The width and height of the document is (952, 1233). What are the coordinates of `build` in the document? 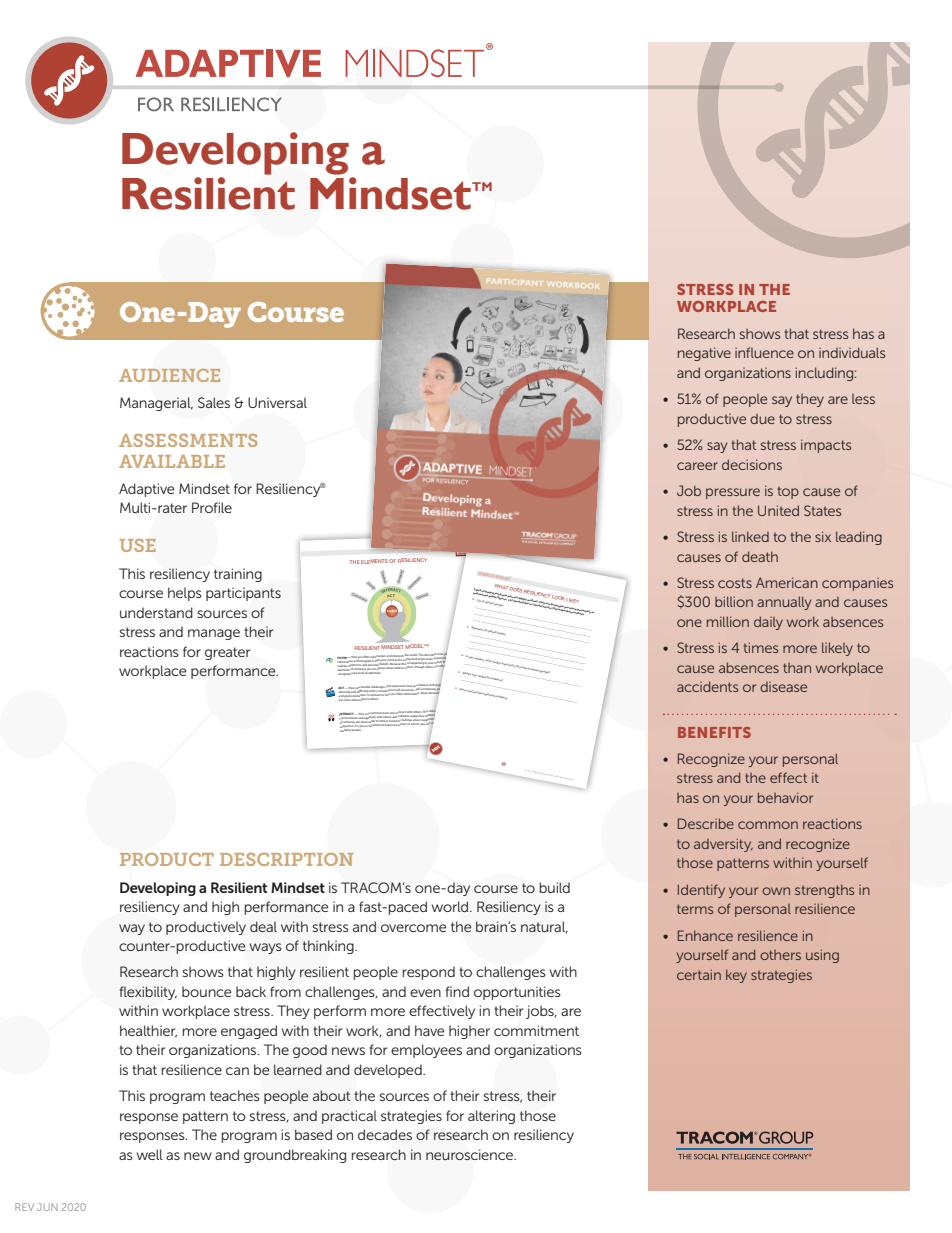 It's located at (554, 887).
